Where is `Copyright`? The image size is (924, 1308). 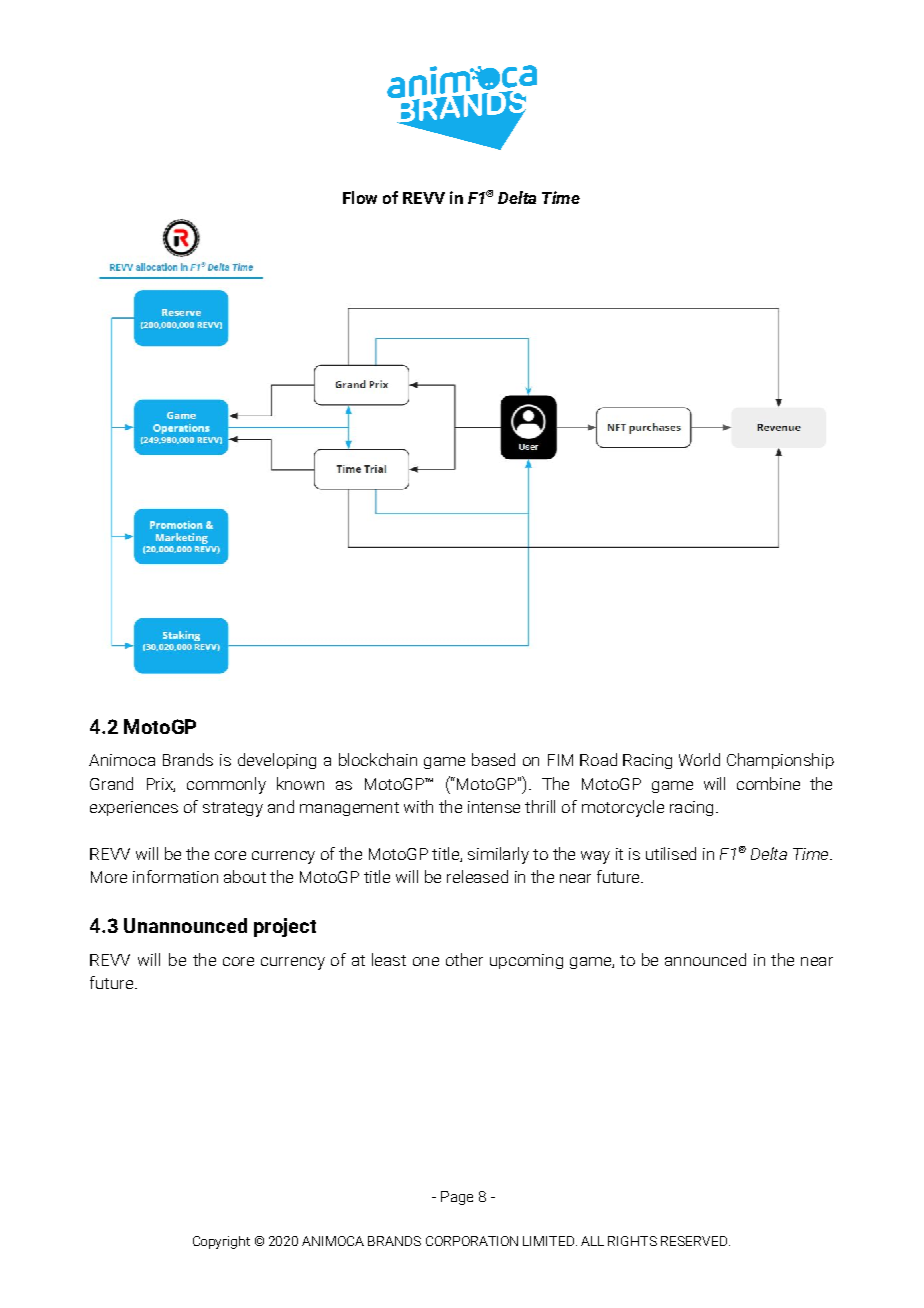 Copyright is located at coordinates (221, 1242).
